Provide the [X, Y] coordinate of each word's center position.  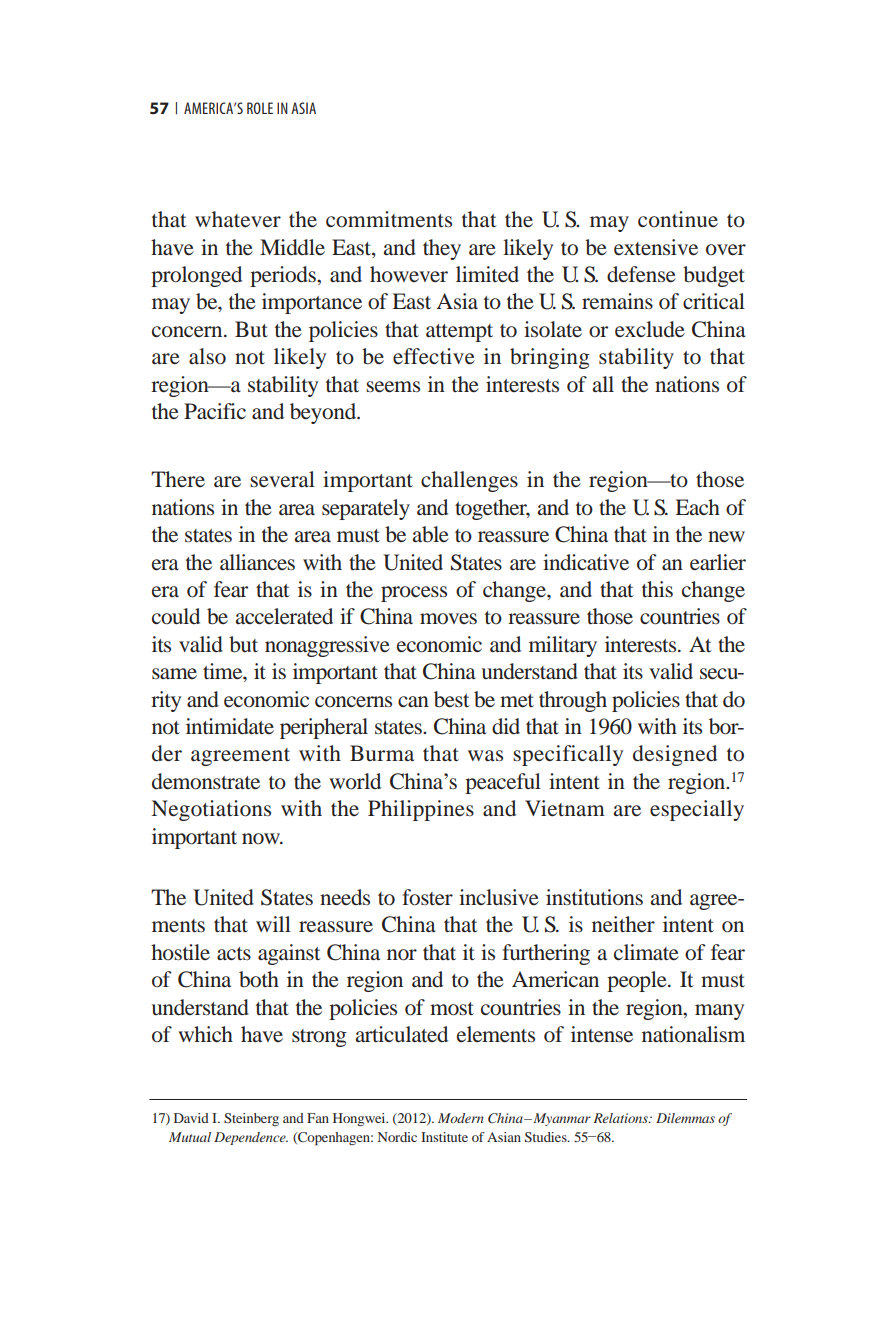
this [657, 589]
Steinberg [251, 1119]
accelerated [284, 616]
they [442, 249]
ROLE [260, 108]
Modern [461, 1118]
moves [448, 619]
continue [678, 219]
